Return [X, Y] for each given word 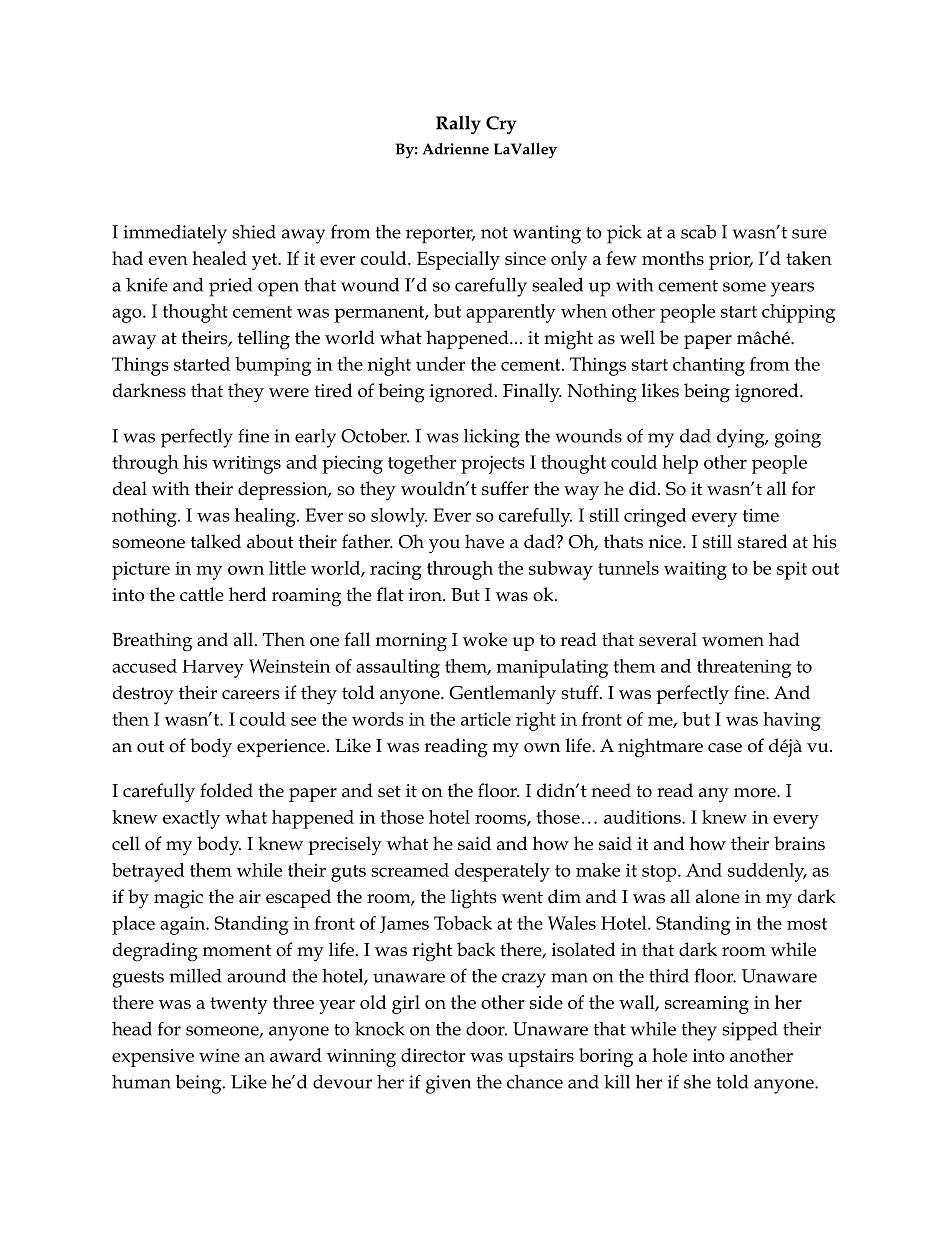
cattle [202, 594]
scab [698, 232]
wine [219, 1055]
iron [426, 595]
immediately [175, 234]
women [733, 642]
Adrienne [455, 149]
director [433, 1055]
